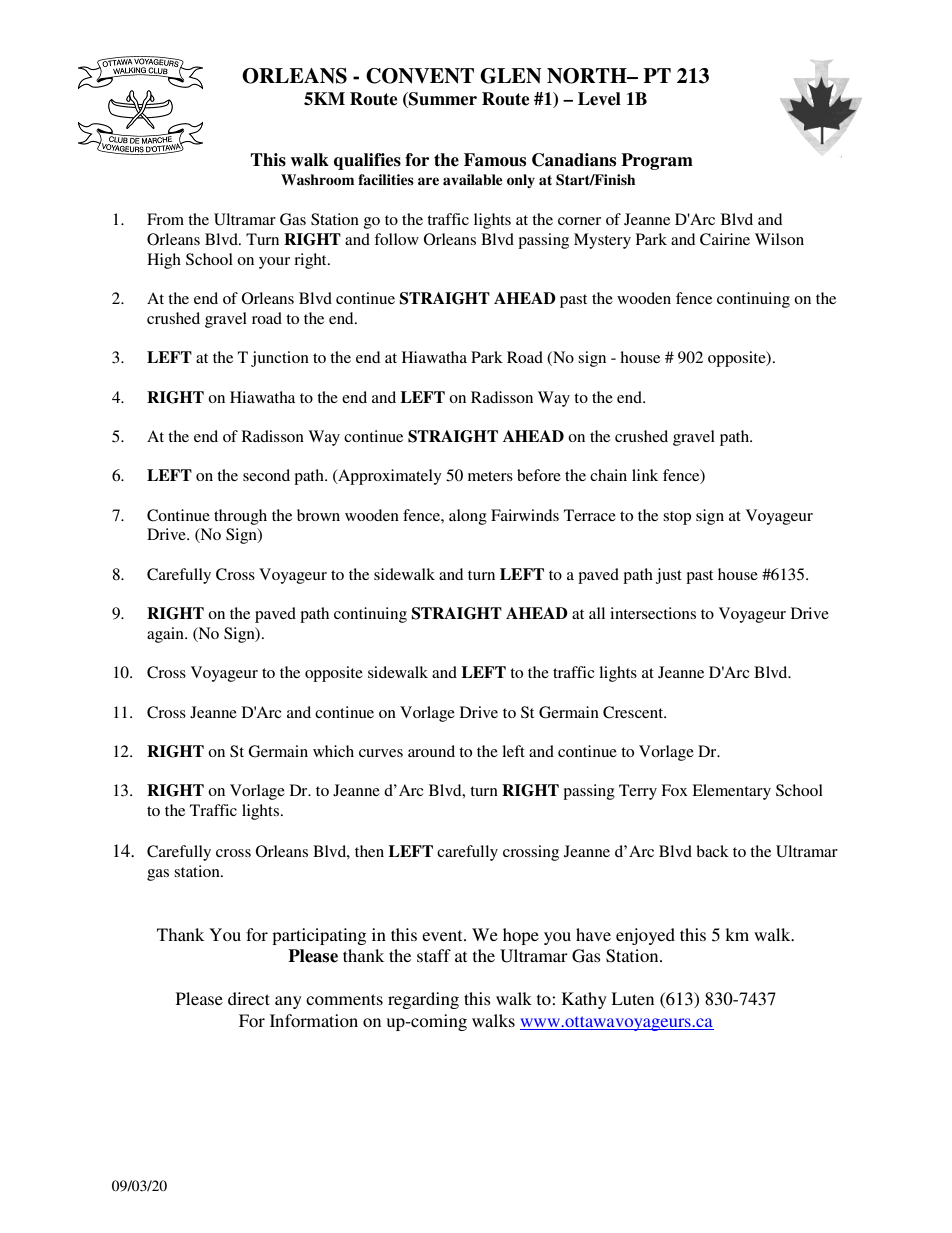 This screenshot has width=952, height=1233. Describe the element at coordinates (645, 936) in the screenshot. I see `enjoyed` at that location.
